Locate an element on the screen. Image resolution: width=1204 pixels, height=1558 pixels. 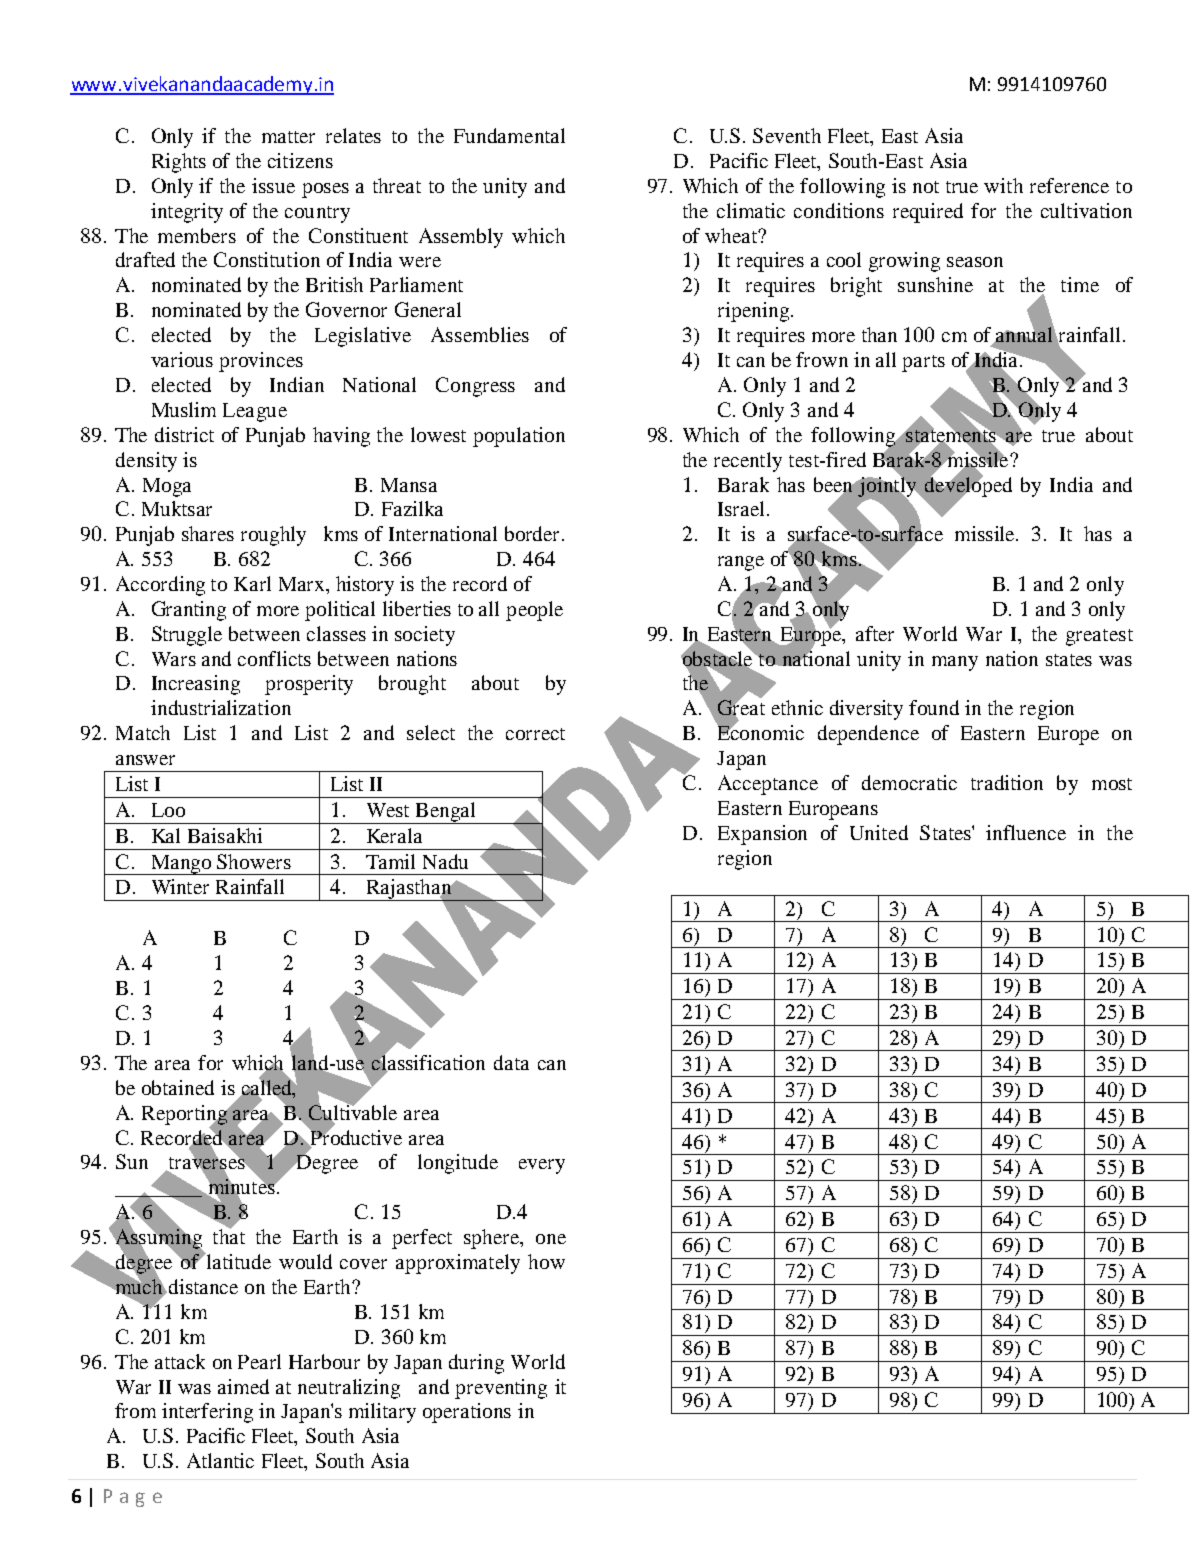
Fundamental is located at coordinates (509, 135).
